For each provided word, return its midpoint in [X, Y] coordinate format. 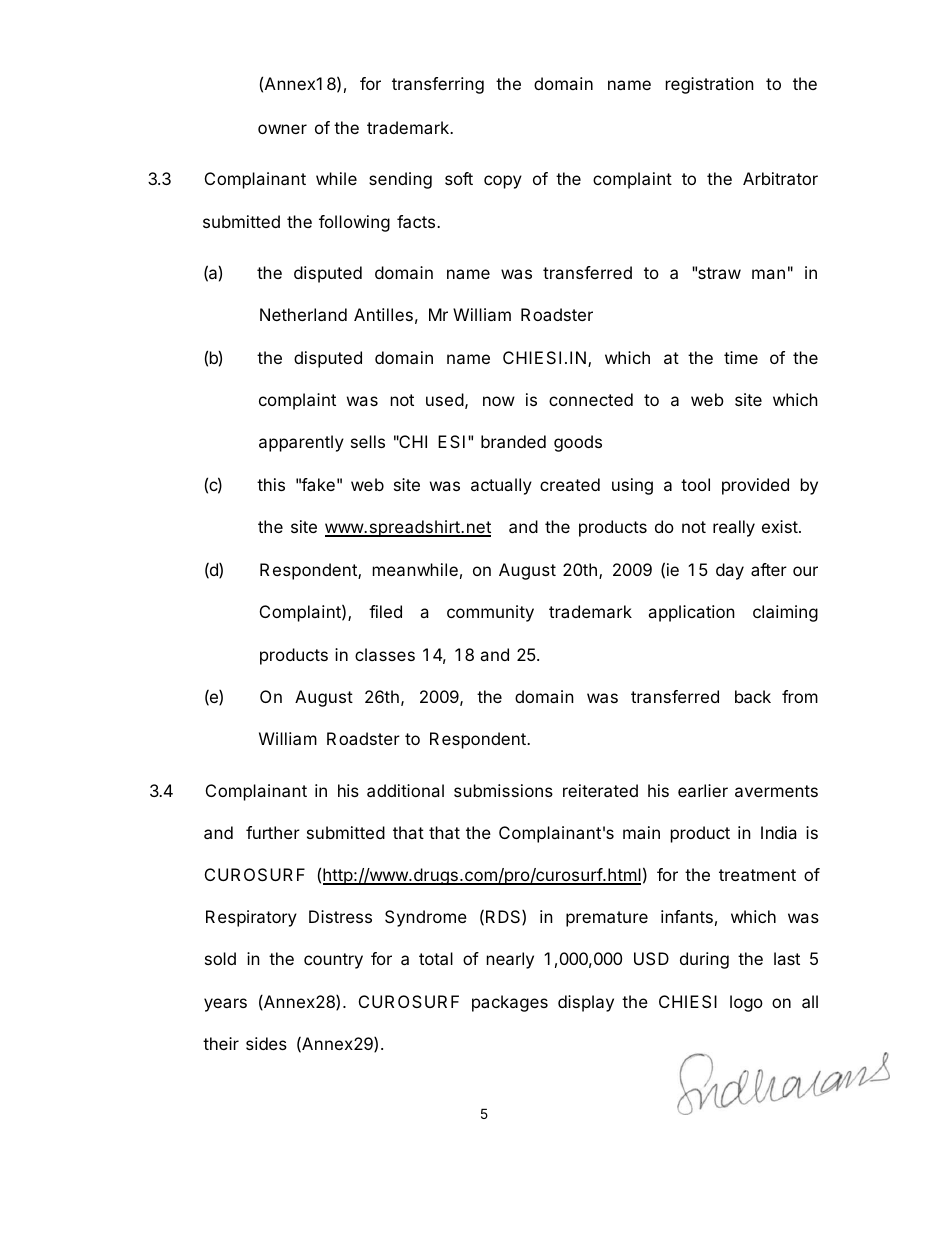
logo [746, 1003]
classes [385, 654]
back [753, 696]
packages [510, 1003]
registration [710, 85]
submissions [503, 790]
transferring [438, 85]
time [741, 357]
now [499, 401]
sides [266, 1043]
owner [282, 129]
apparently [301, 443]
